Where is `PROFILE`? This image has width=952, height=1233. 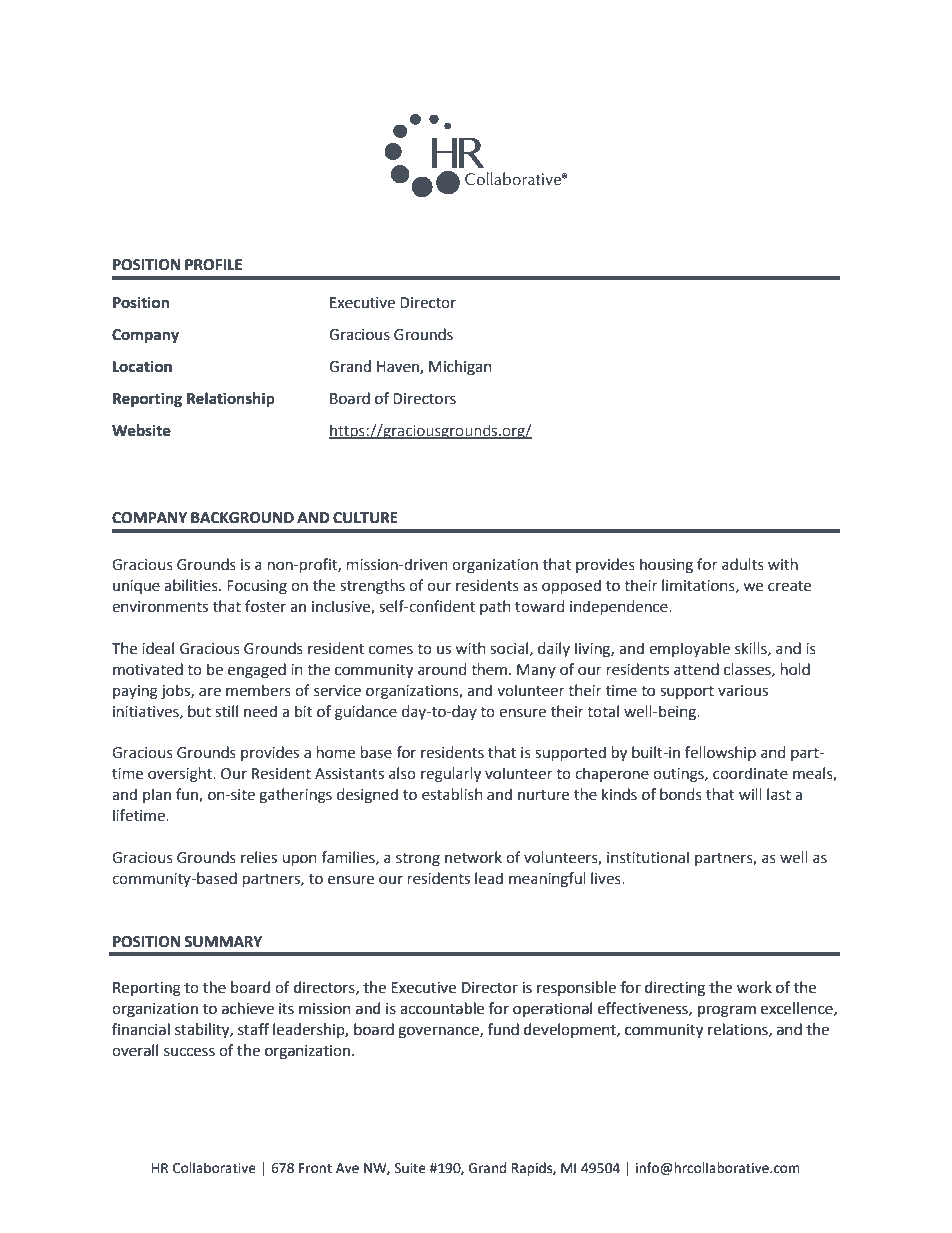
PROFILE is located at coordinates (213, 265).
